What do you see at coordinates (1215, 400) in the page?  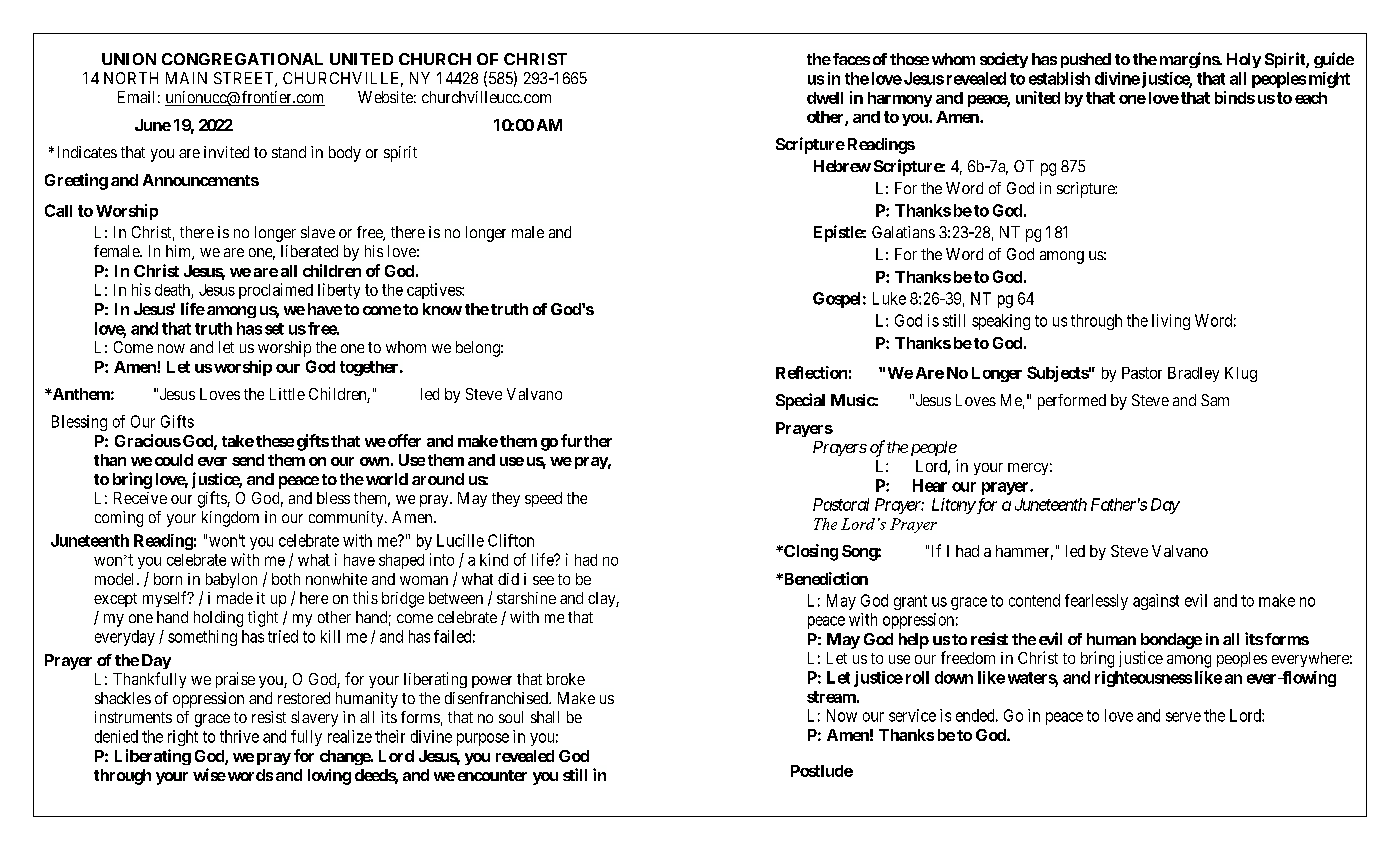 I see `Sam` at bounding box center [1215, 400].
